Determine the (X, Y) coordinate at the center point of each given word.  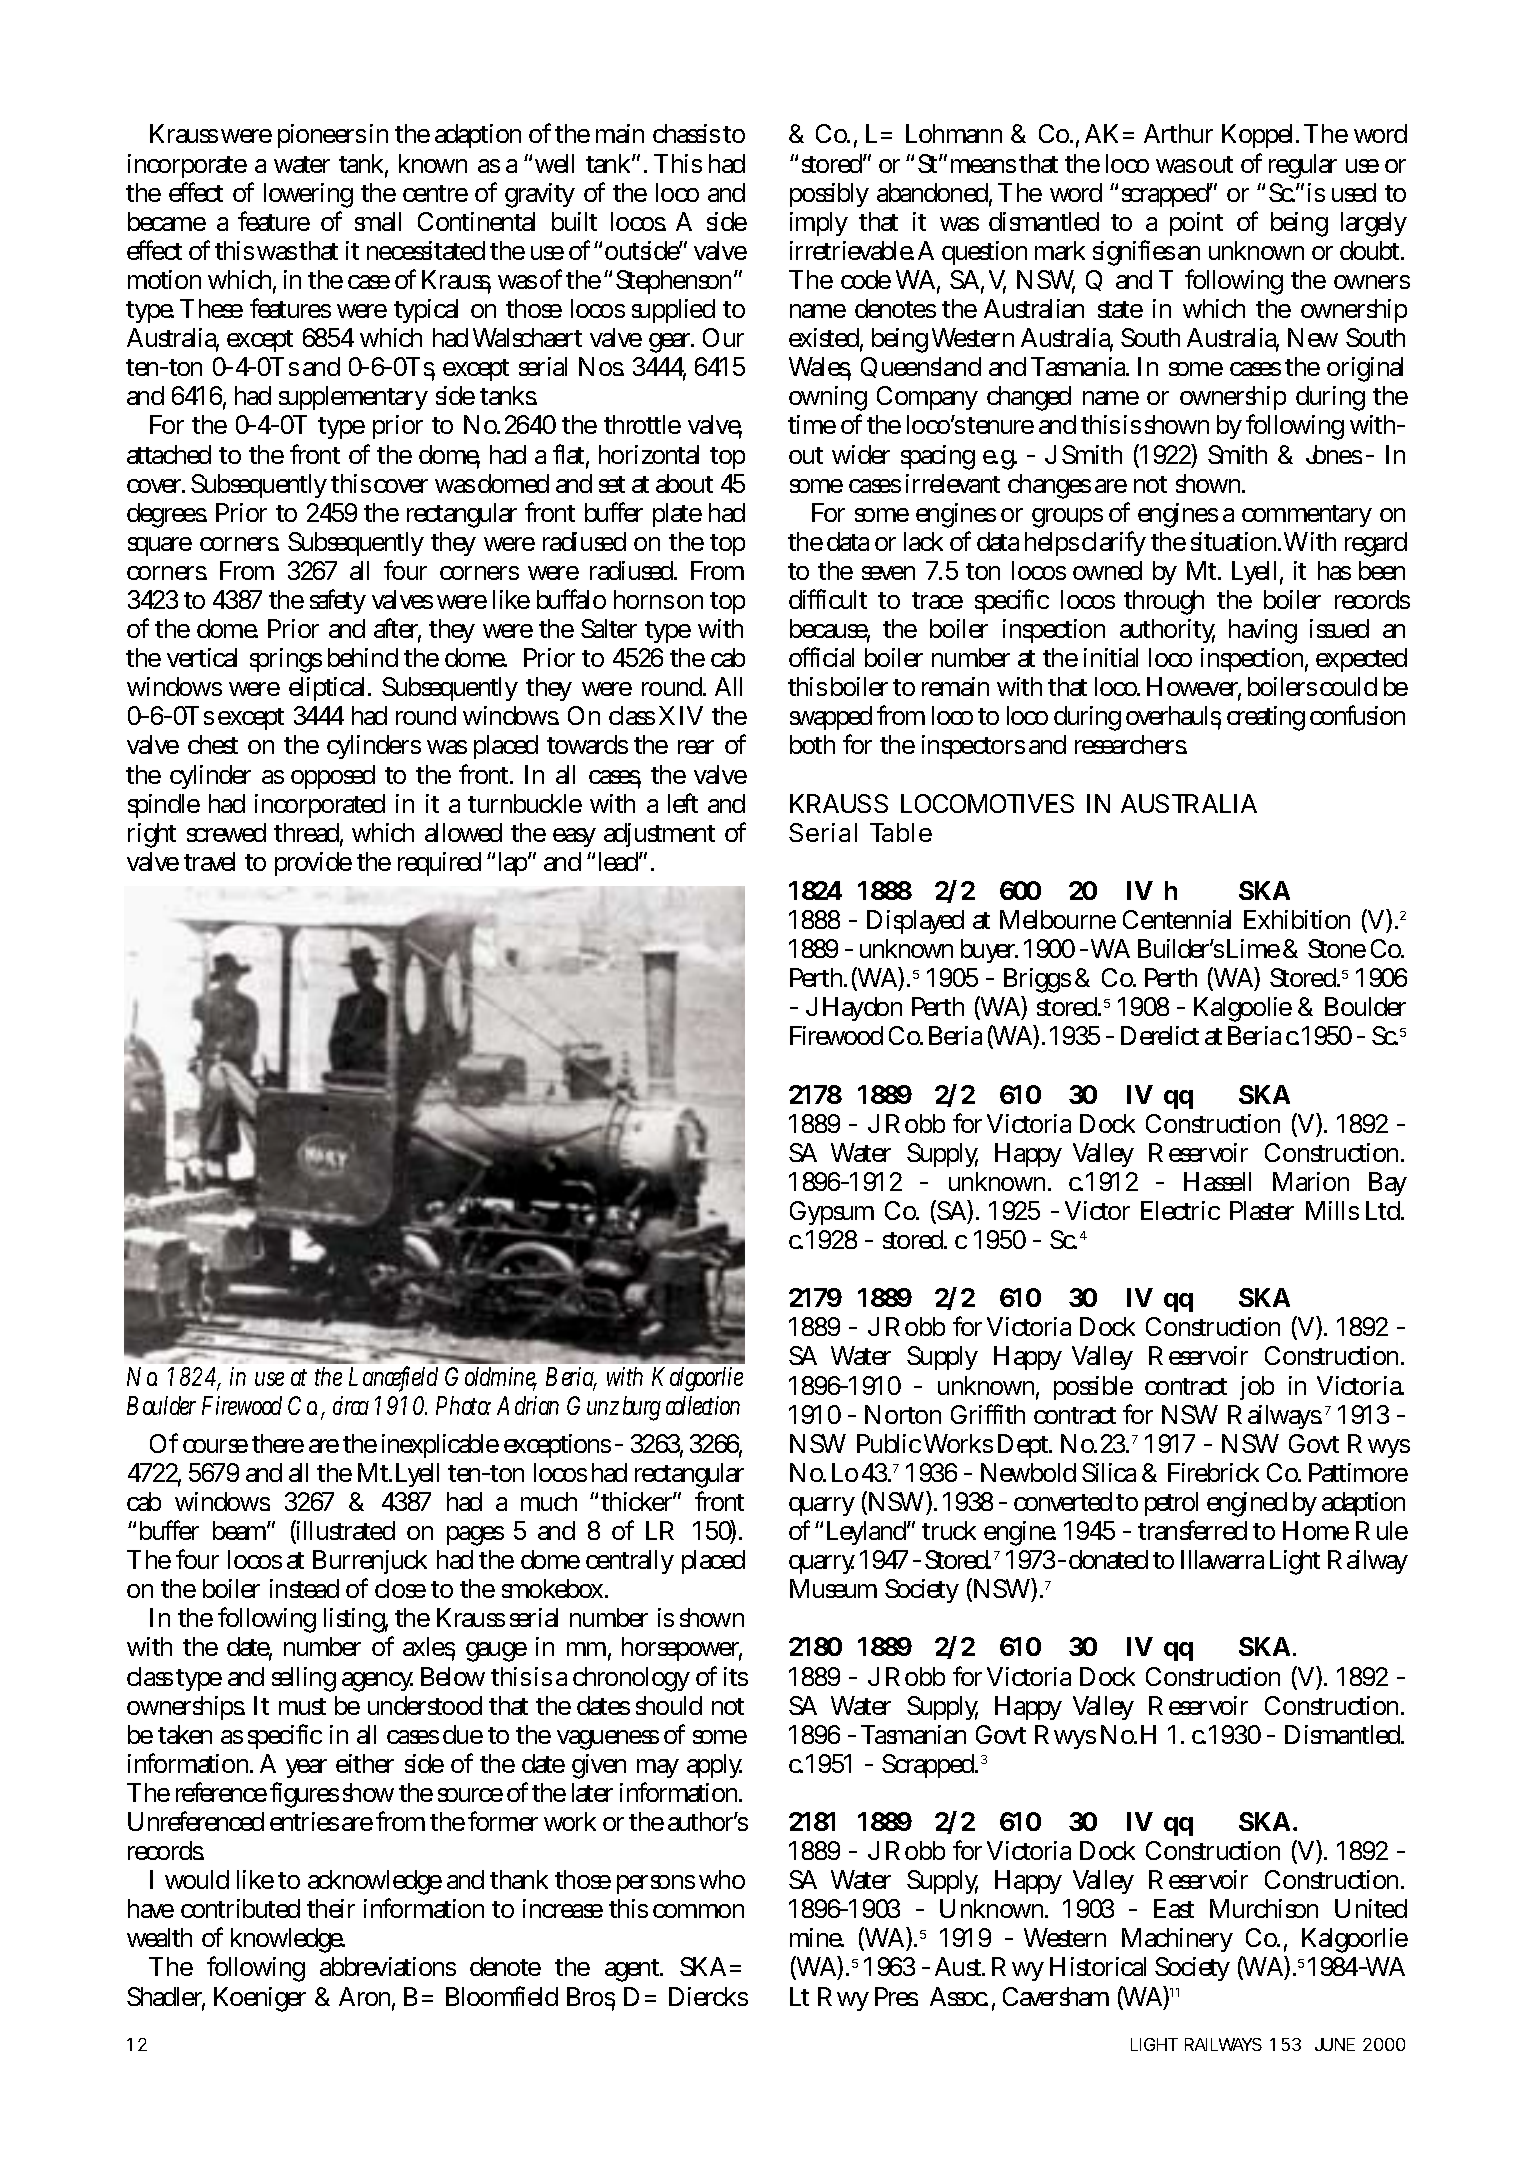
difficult (828, 599)
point (1196, 224)
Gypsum (832, 1213)
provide (313, 864)
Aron (367, 1998)
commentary (1307, 516)
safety (338, 601)
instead (304, 1588)
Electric (1180, 1210)
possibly (829, 195)
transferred (1192, 1530)
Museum (833, 1588)
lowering (308, 195)
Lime (1253, 948)
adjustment (659, 835)
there (278, 1443)
